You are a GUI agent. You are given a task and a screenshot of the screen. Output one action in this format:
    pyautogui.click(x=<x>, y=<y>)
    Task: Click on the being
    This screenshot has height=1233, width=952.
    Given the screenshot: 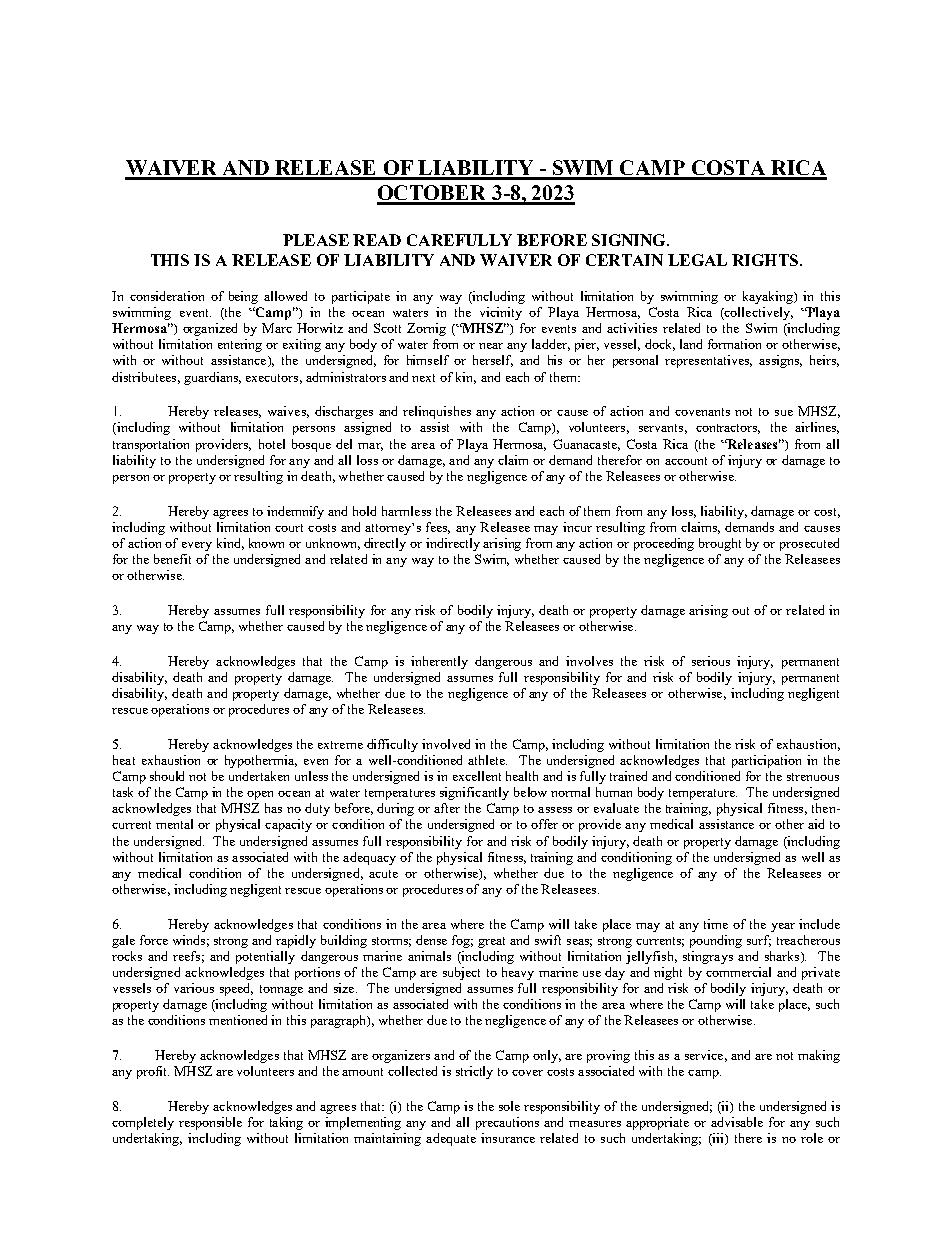 What is the action you would take?
    pyautogui.click(x=243, y=297)
